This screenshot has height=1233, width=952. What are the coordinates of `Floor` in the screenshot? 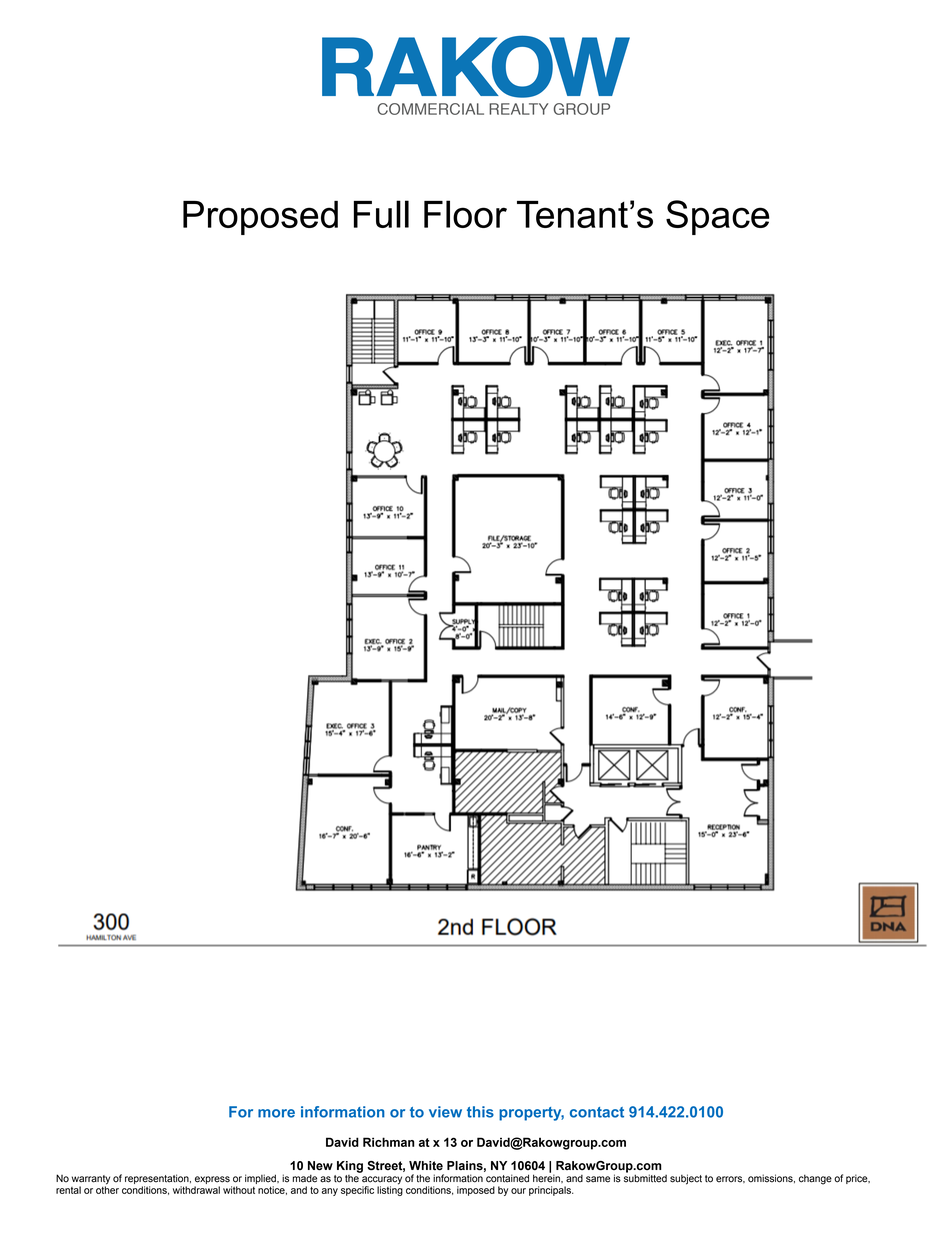 It's located at (465, 214).
